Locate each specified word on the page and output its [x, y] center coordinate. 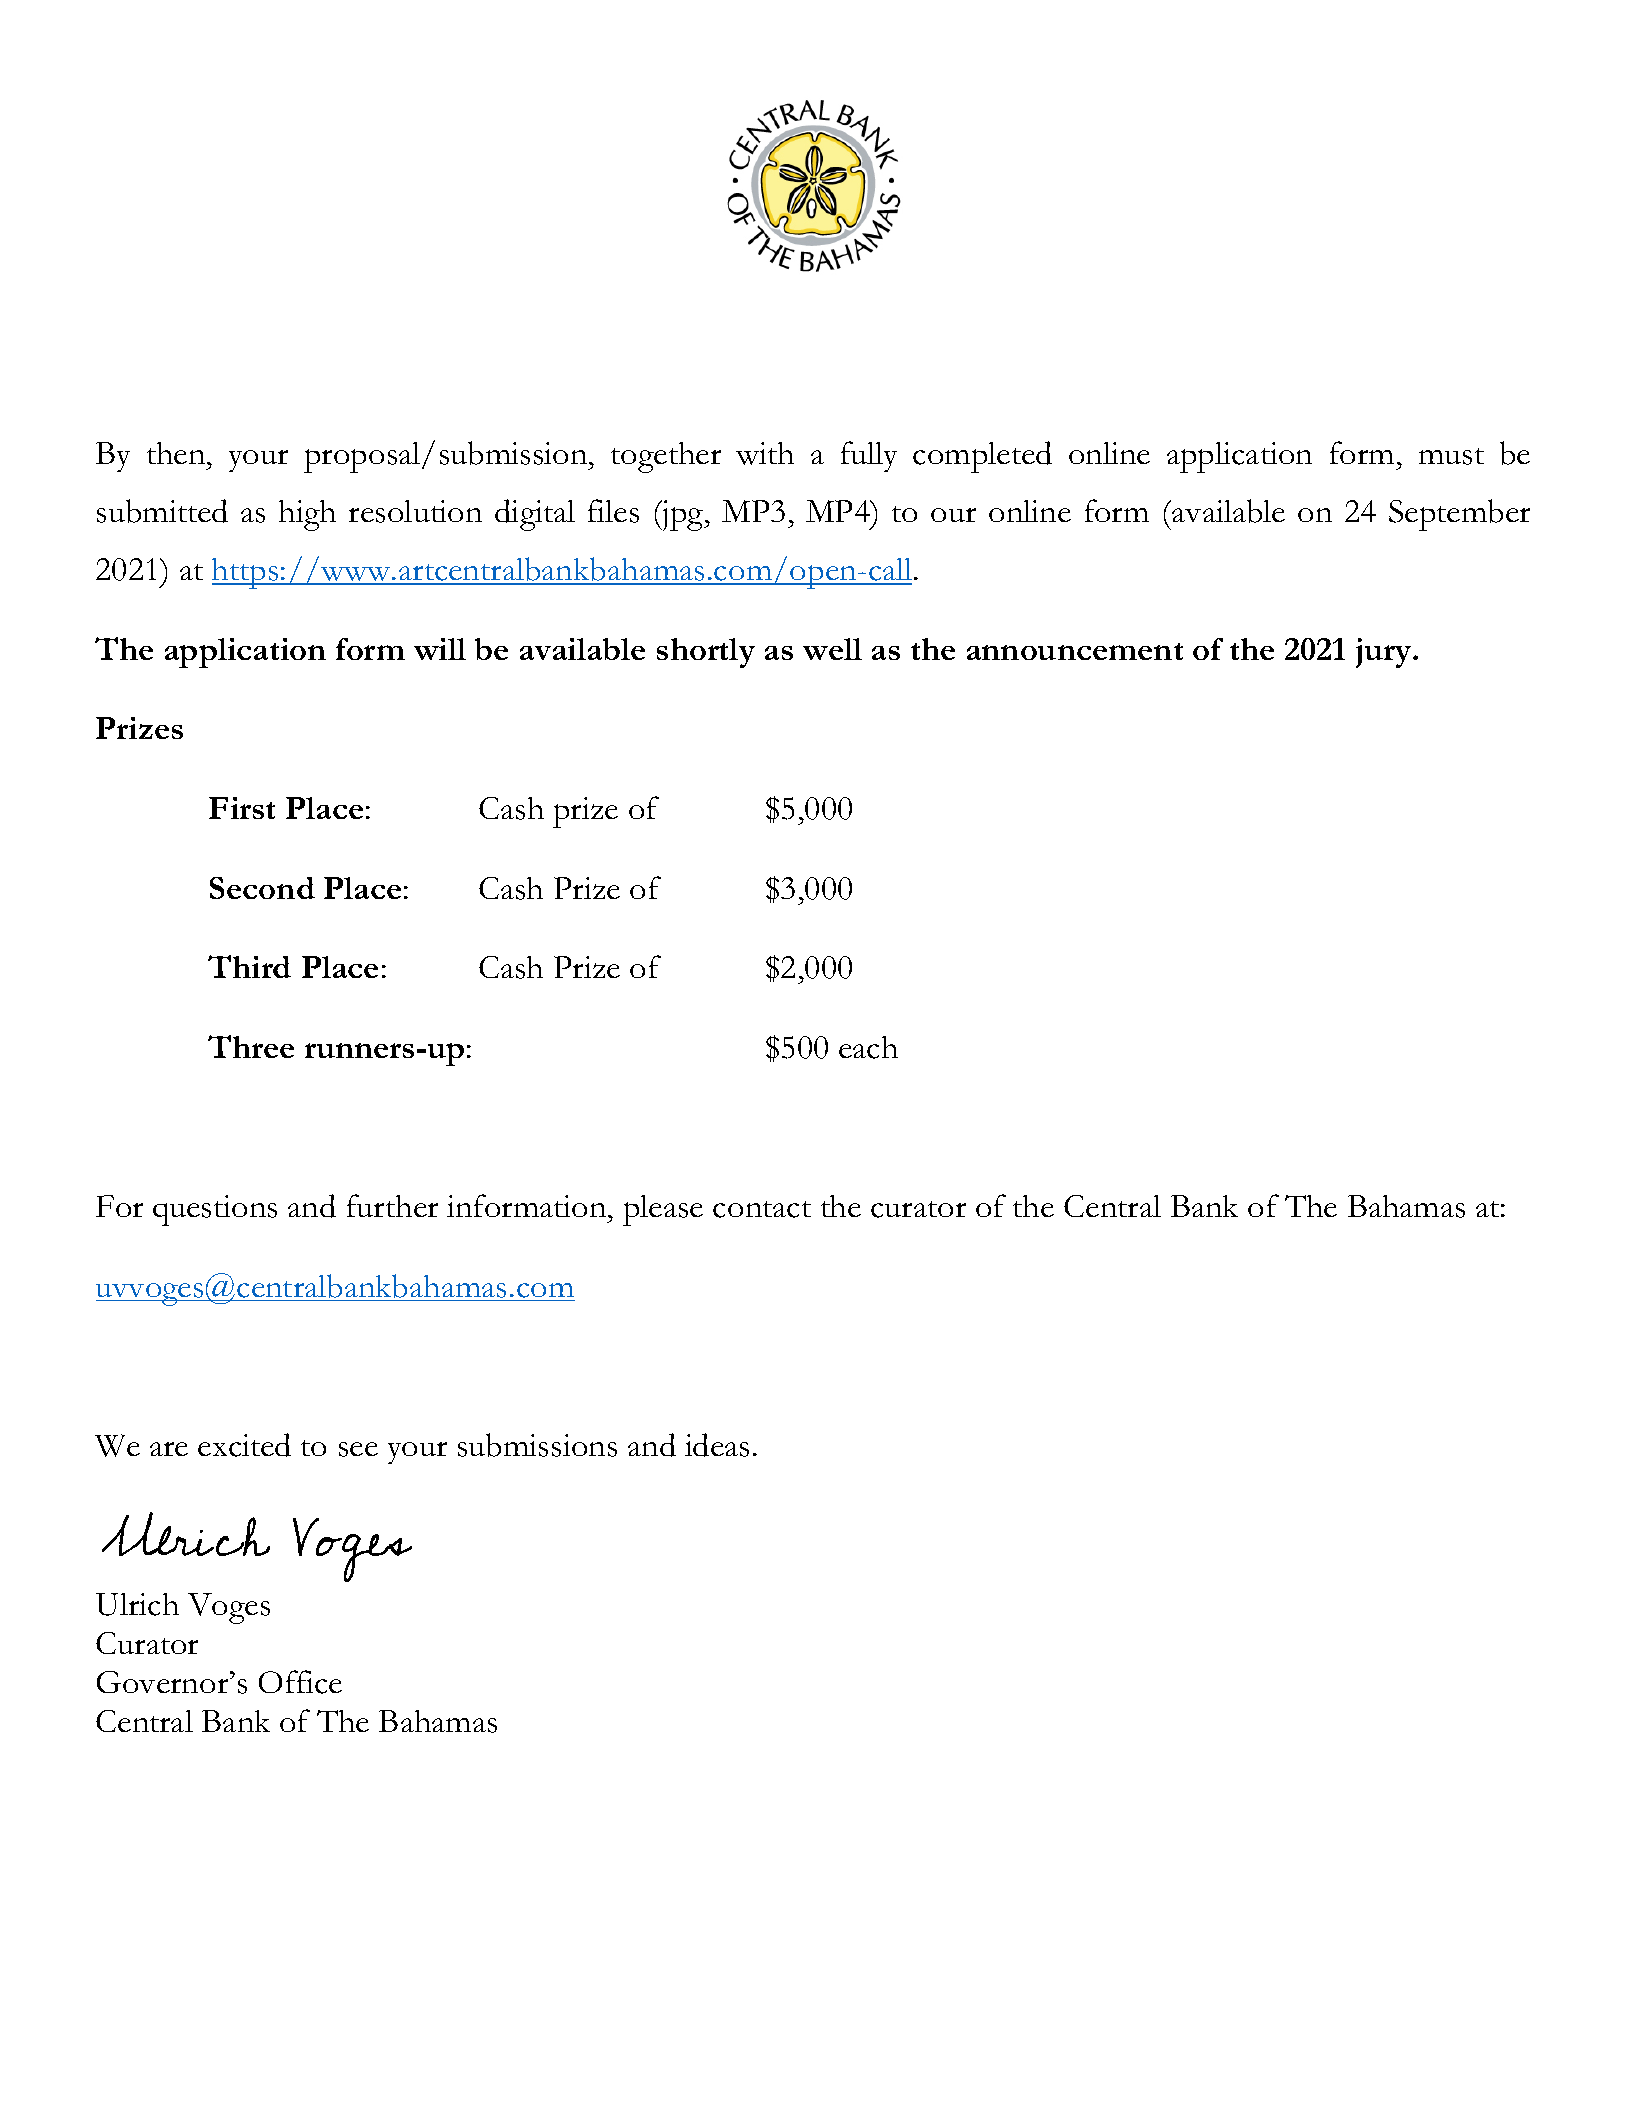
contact [762, 1209]
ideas [717, 1445]
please [663, 1210]
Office [300, 1682]
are [169, 1449]
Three [251, 1046]
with [765, 453]
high [307, 515]
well [832, 649]
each [868, 1047]
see [358, 1449]
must [1451, 456]
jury [1385, 653]
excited [244, 1445]
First [242, 808]
